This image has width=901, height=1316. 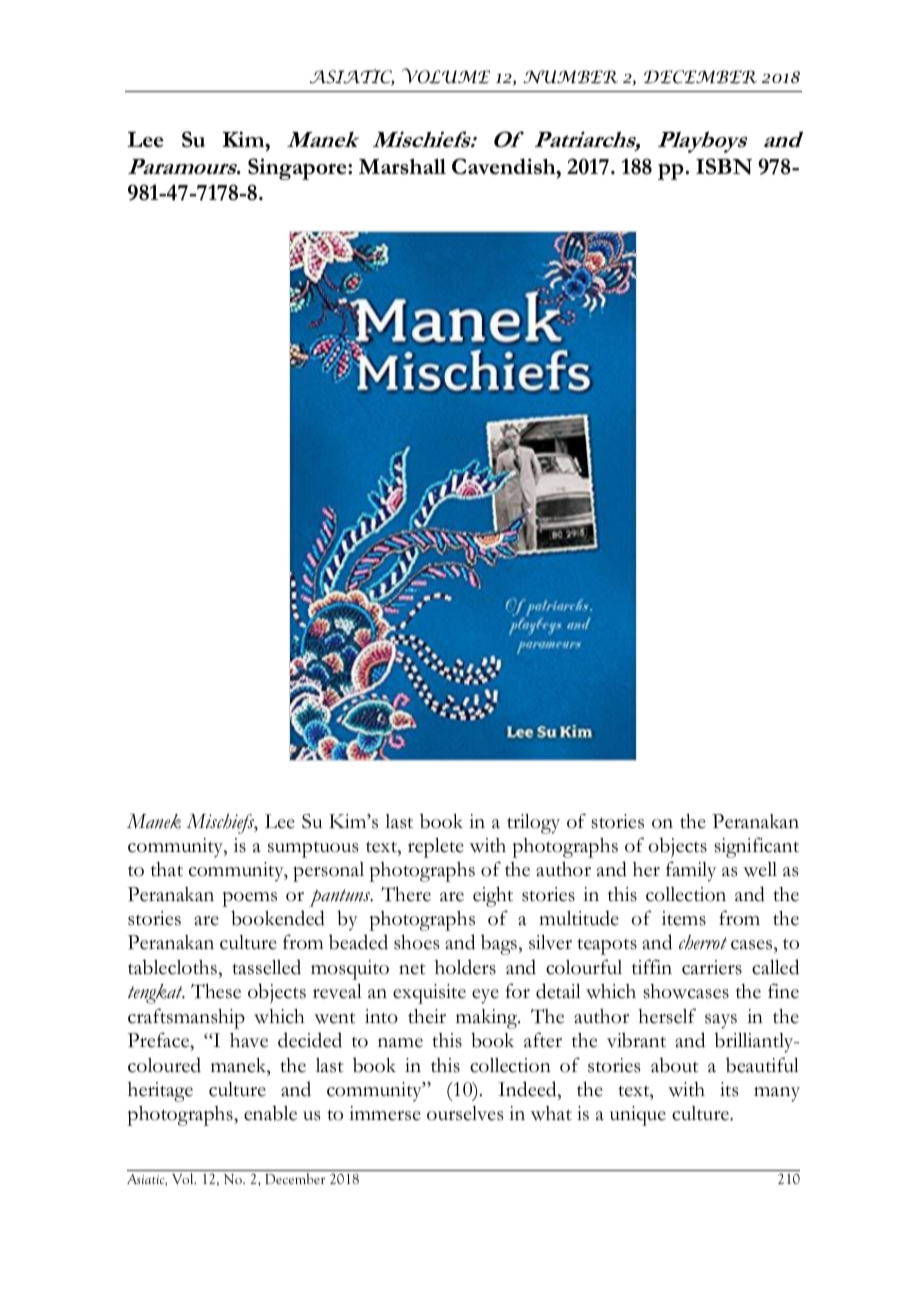 I want to click on family, so click(x=691, y=871).
